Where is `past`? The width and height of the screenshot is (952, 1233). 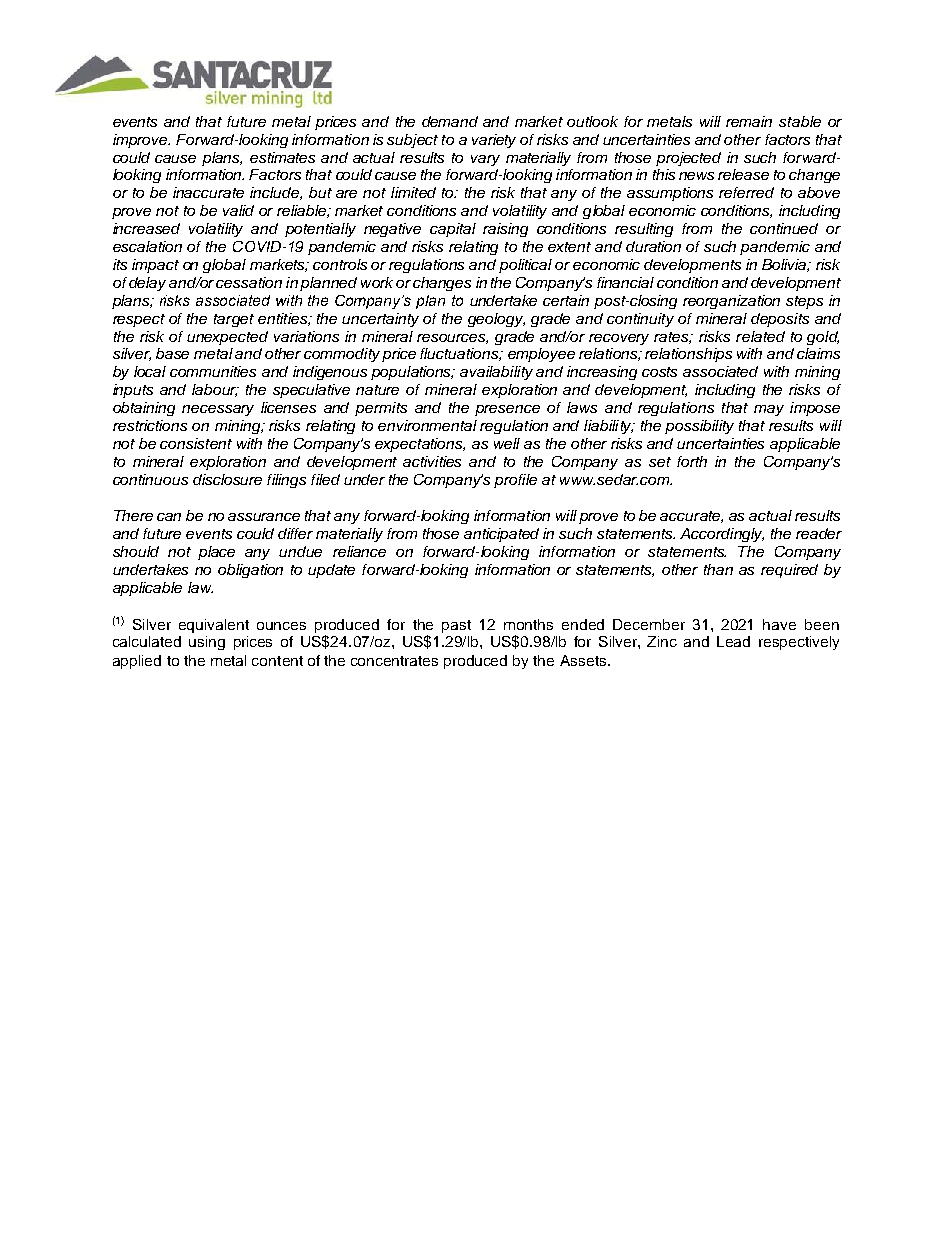 past is located at coordinates (456, 626).
